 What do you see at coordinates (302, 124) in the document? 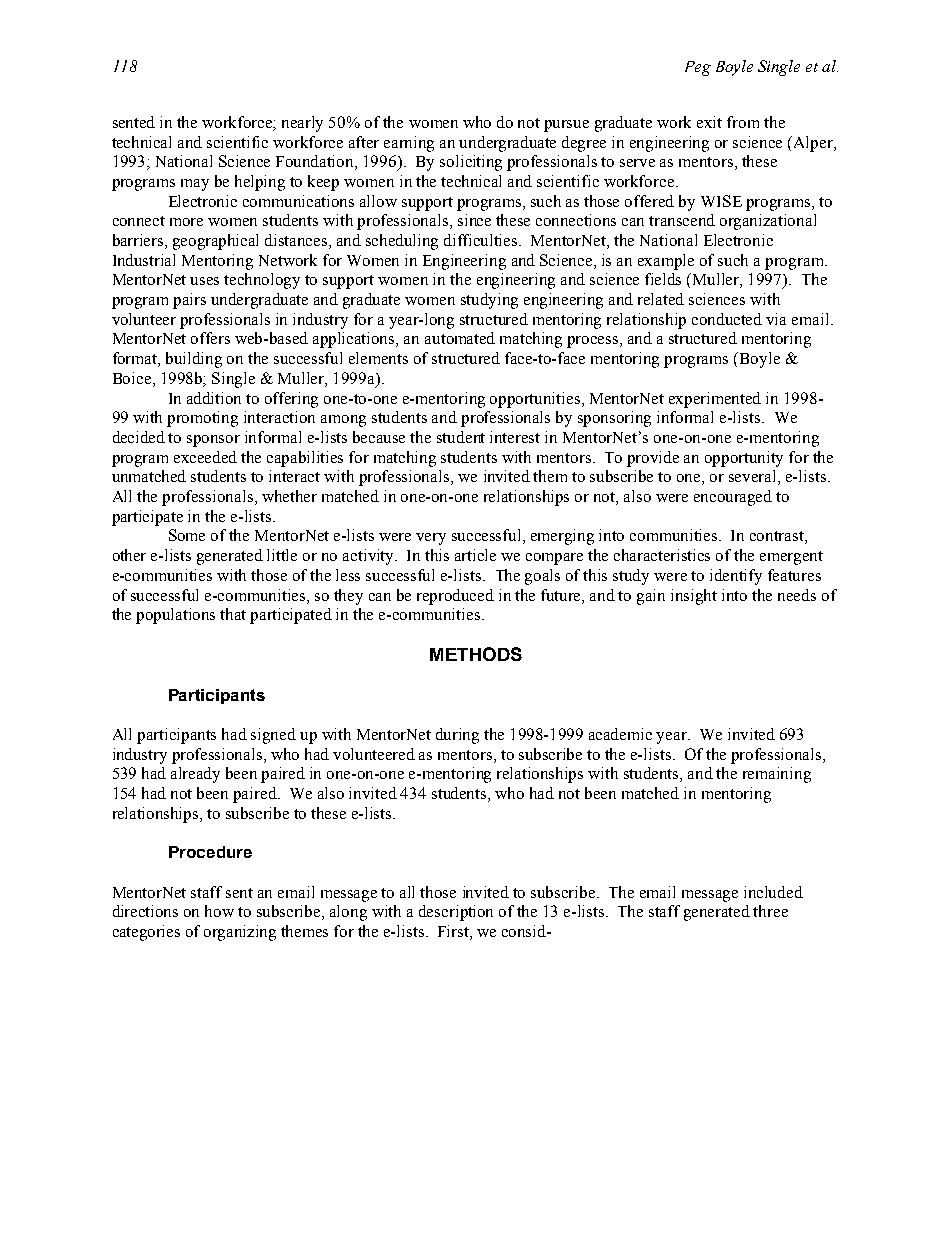
I see `nearly` at bounding box center [302, 124].
